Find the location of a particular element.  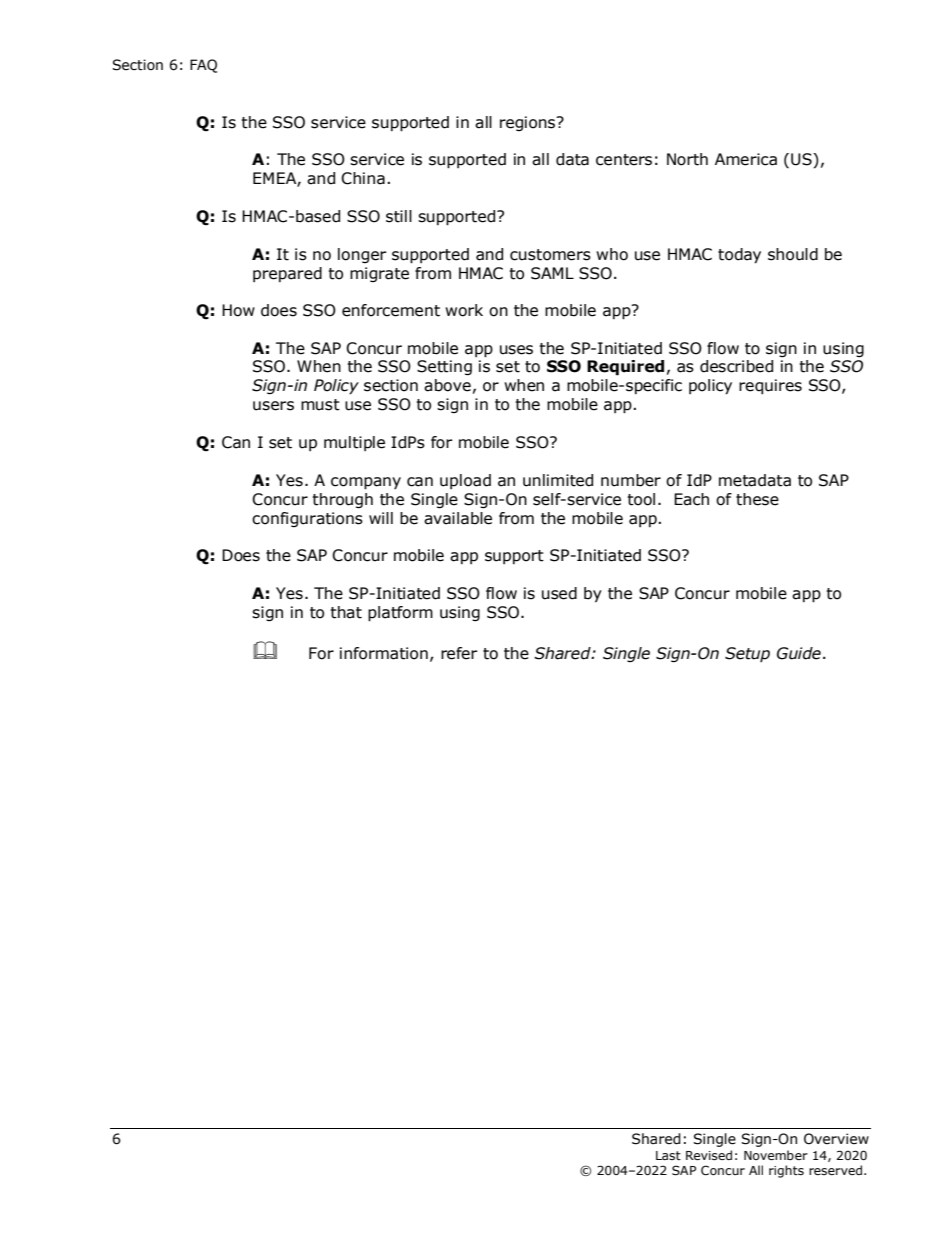

Revised is located at coordinates (709, 1155).
